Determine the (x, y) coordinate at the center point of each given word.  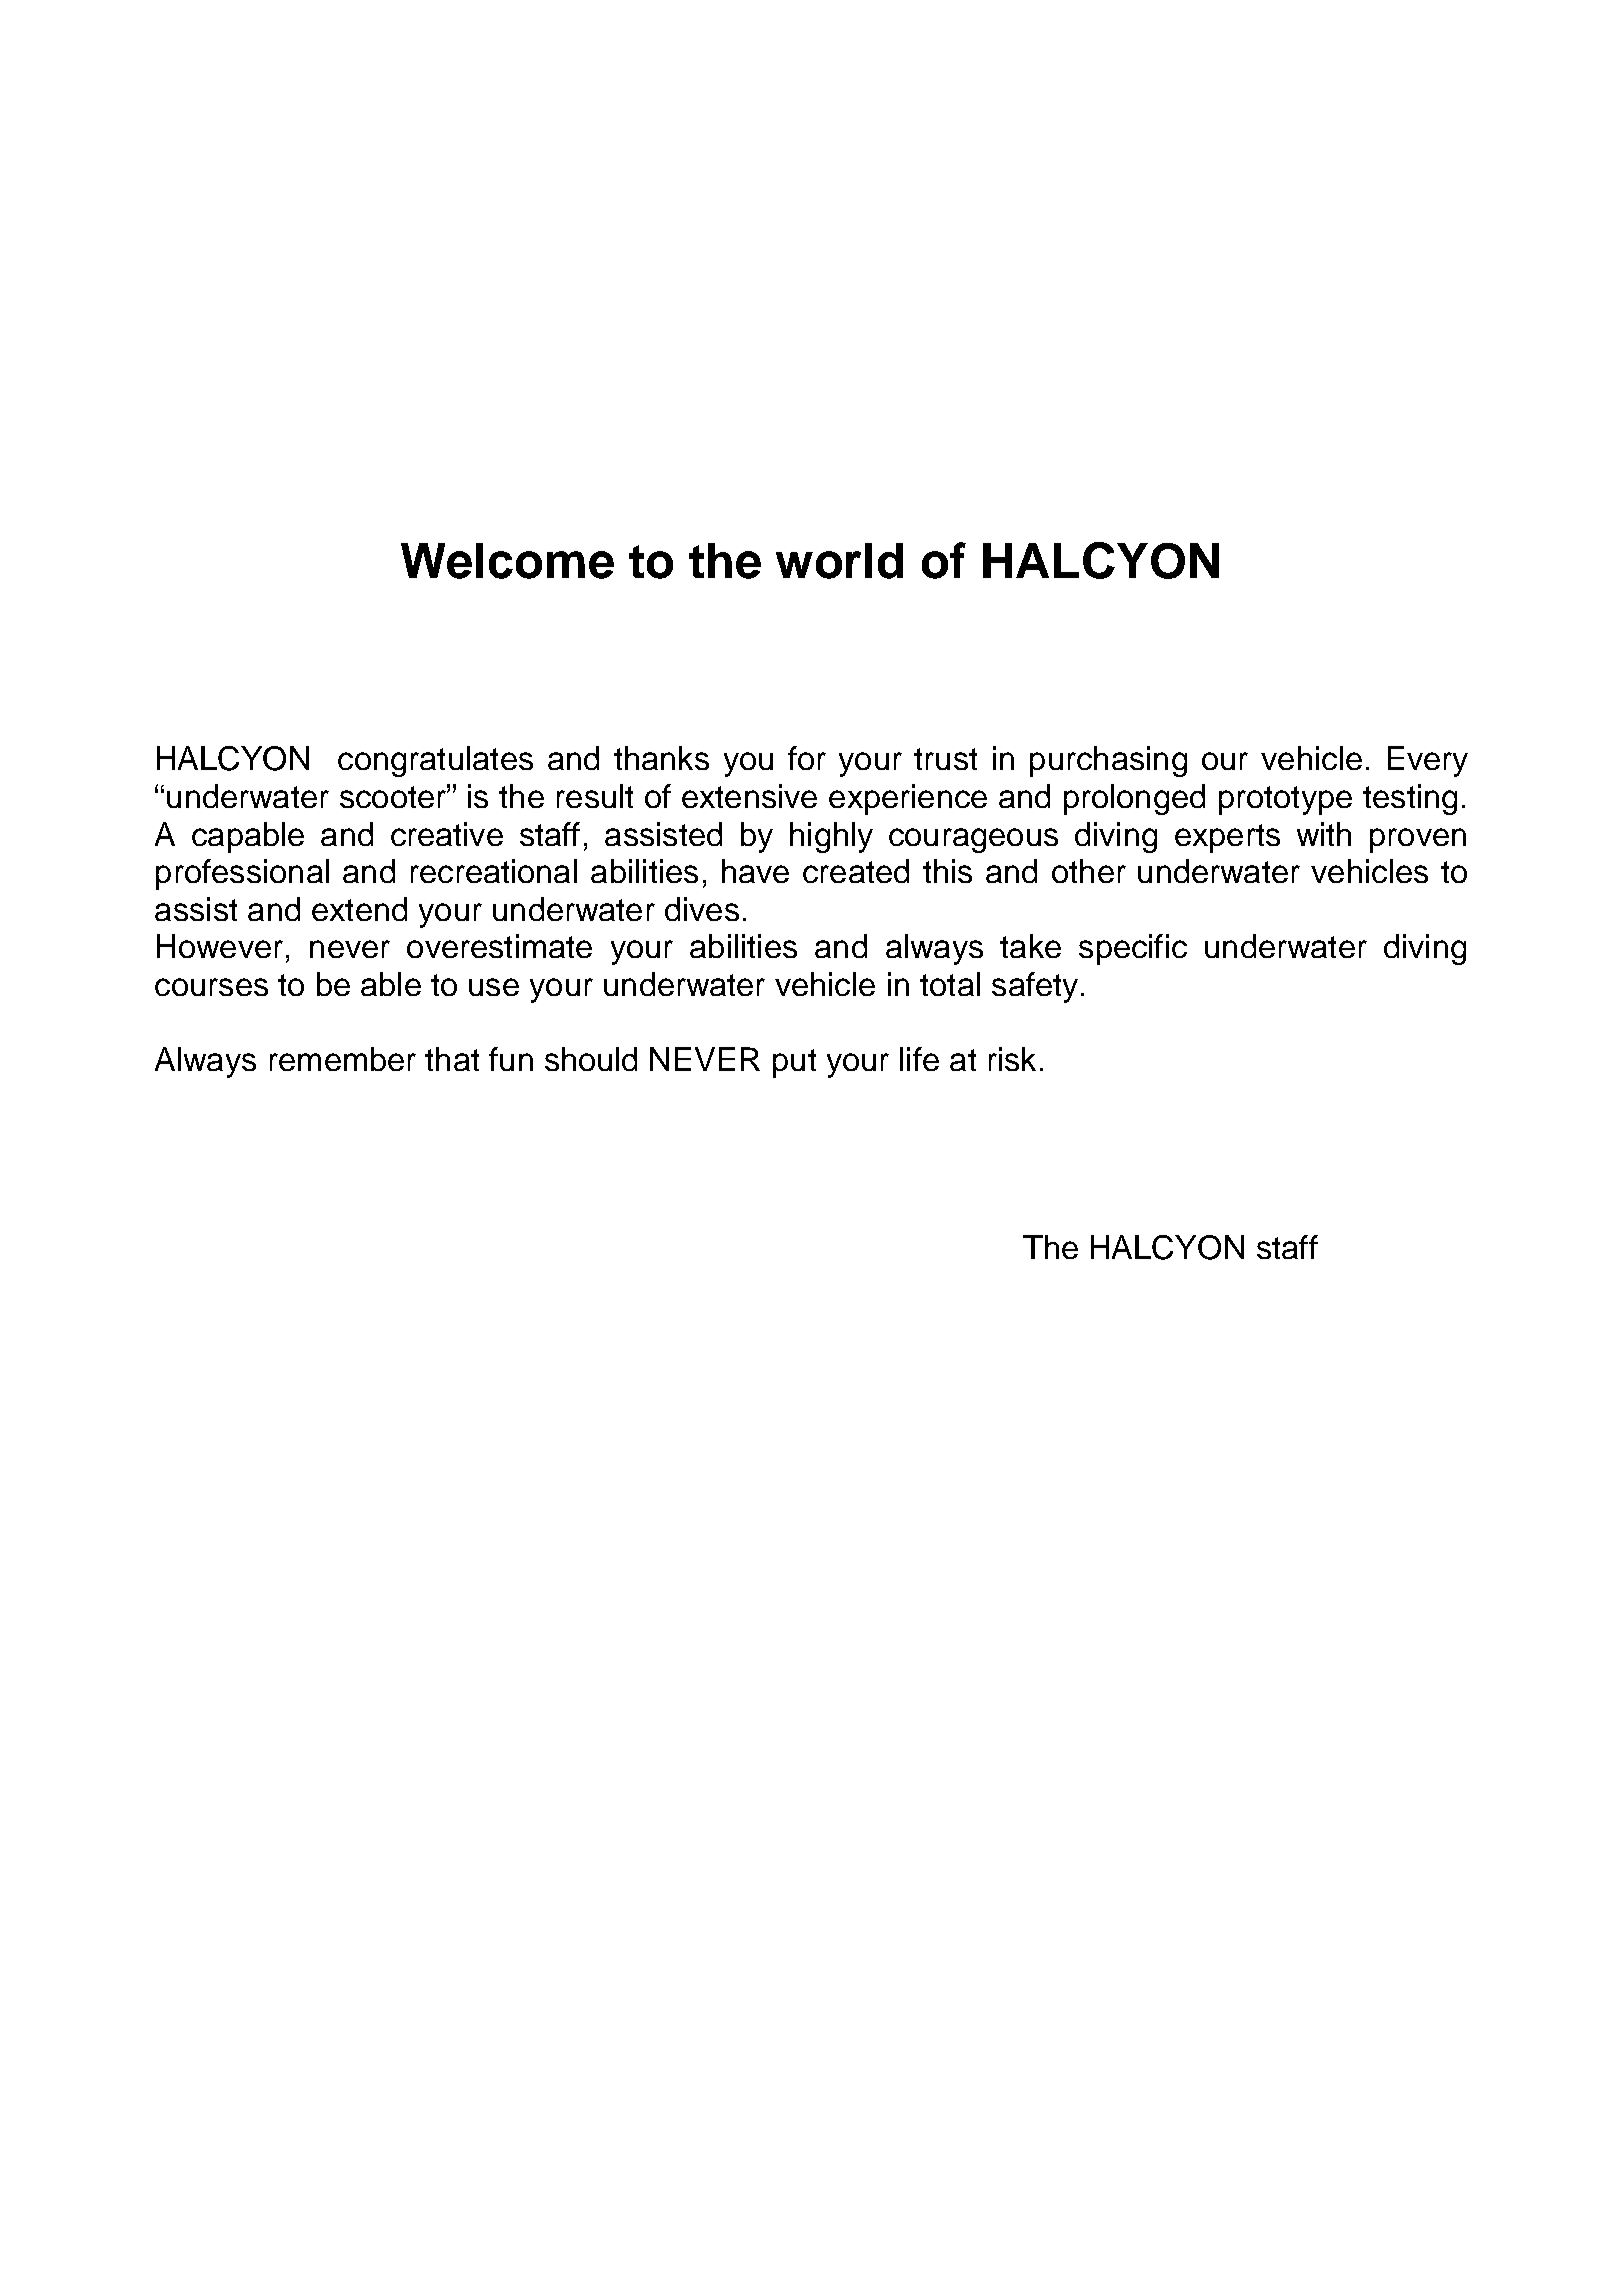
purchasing (1108, 761)
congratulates (435, 761)
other (1089, 871)
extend (359, 909)
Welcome (507, 561)
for (807, 758)
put (794, 1063)
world (839, 561)
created (856, 871)
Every (1428, 761)
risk (1012, 1059)
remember (343, 1059)
